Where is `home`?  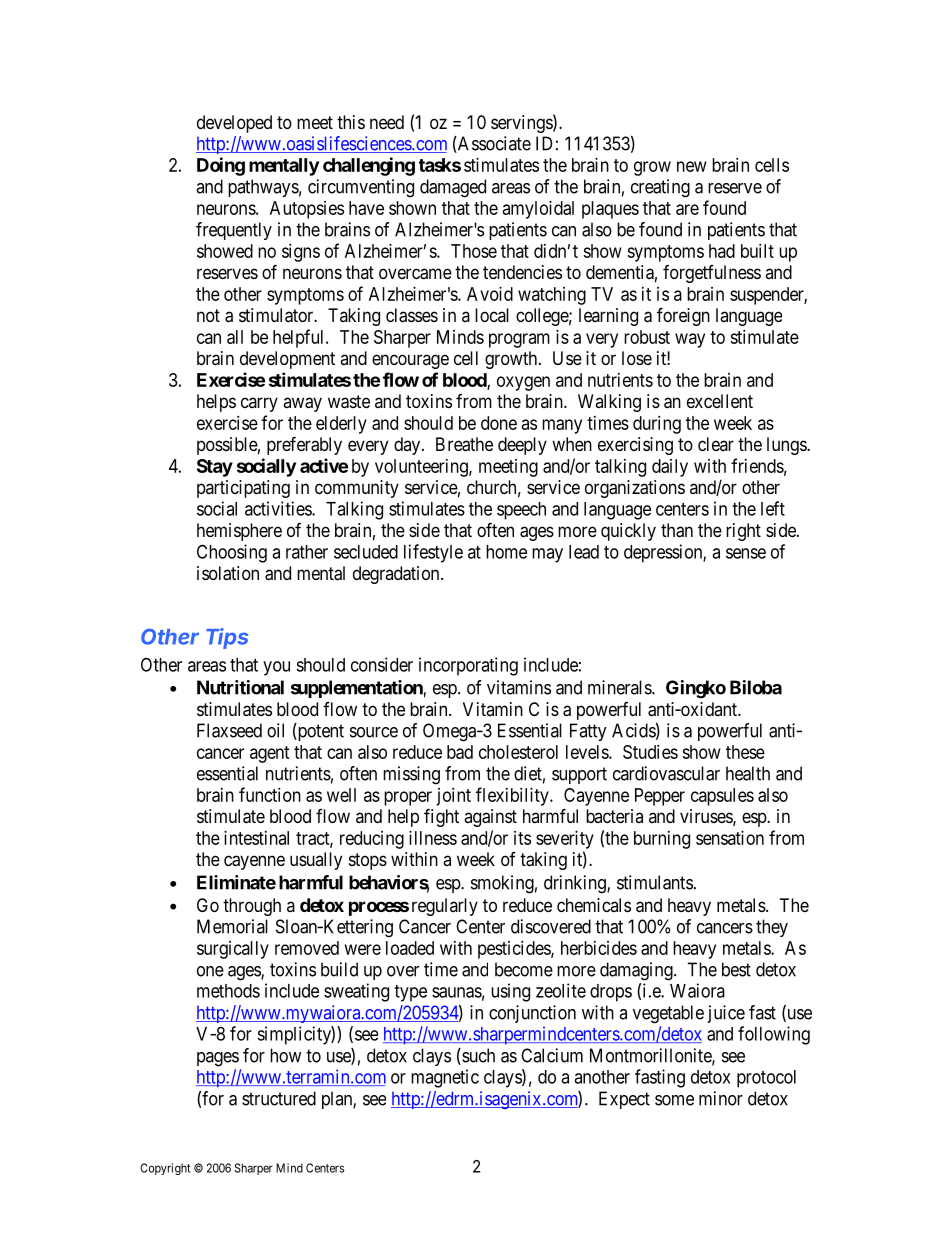 home is located at coordinates (506, 552).
